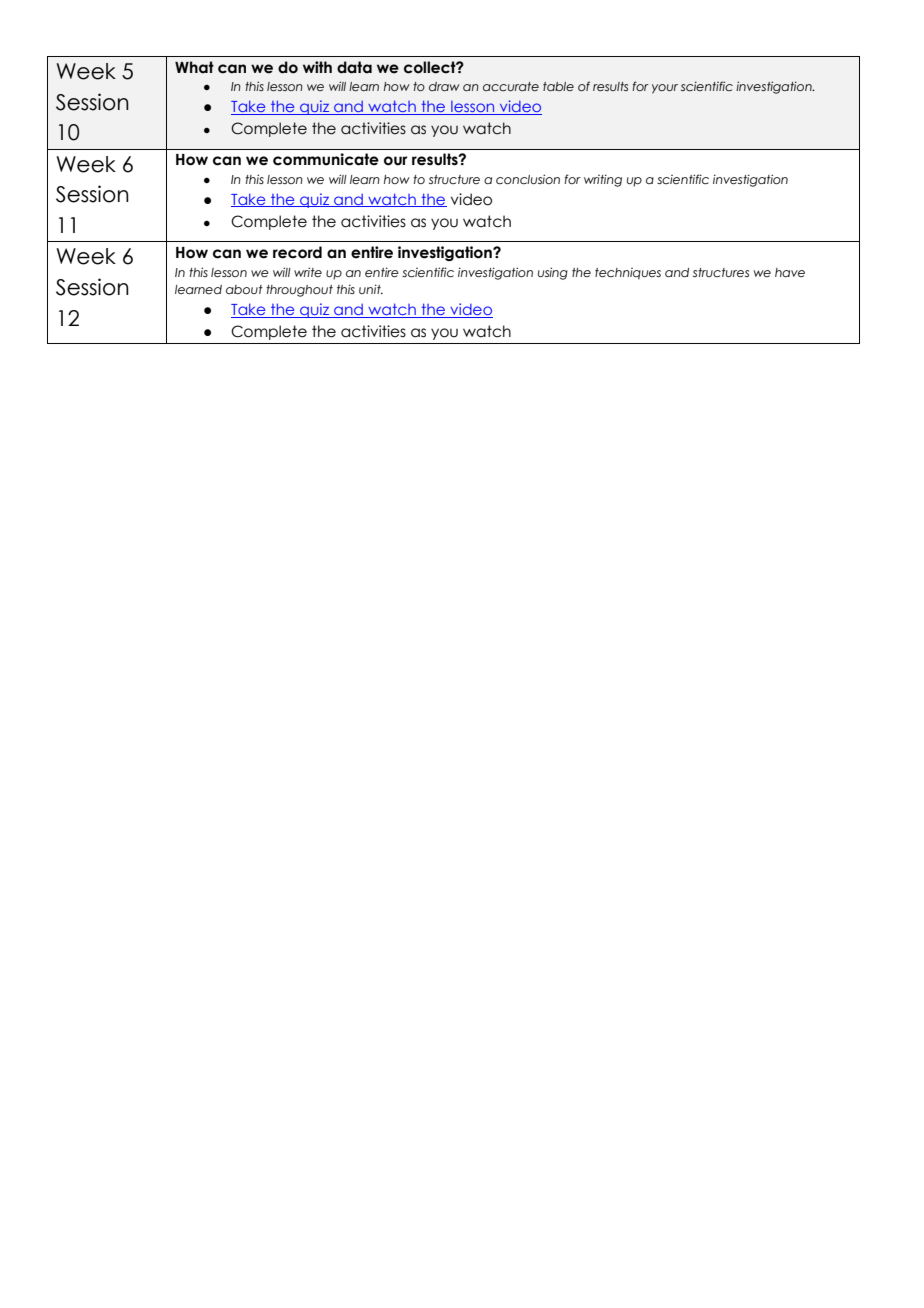 The height and width of the screenshot is (1308, 924). Describe the element at coordinates (665, 89) in the screenshot. I see `your` at that location.
